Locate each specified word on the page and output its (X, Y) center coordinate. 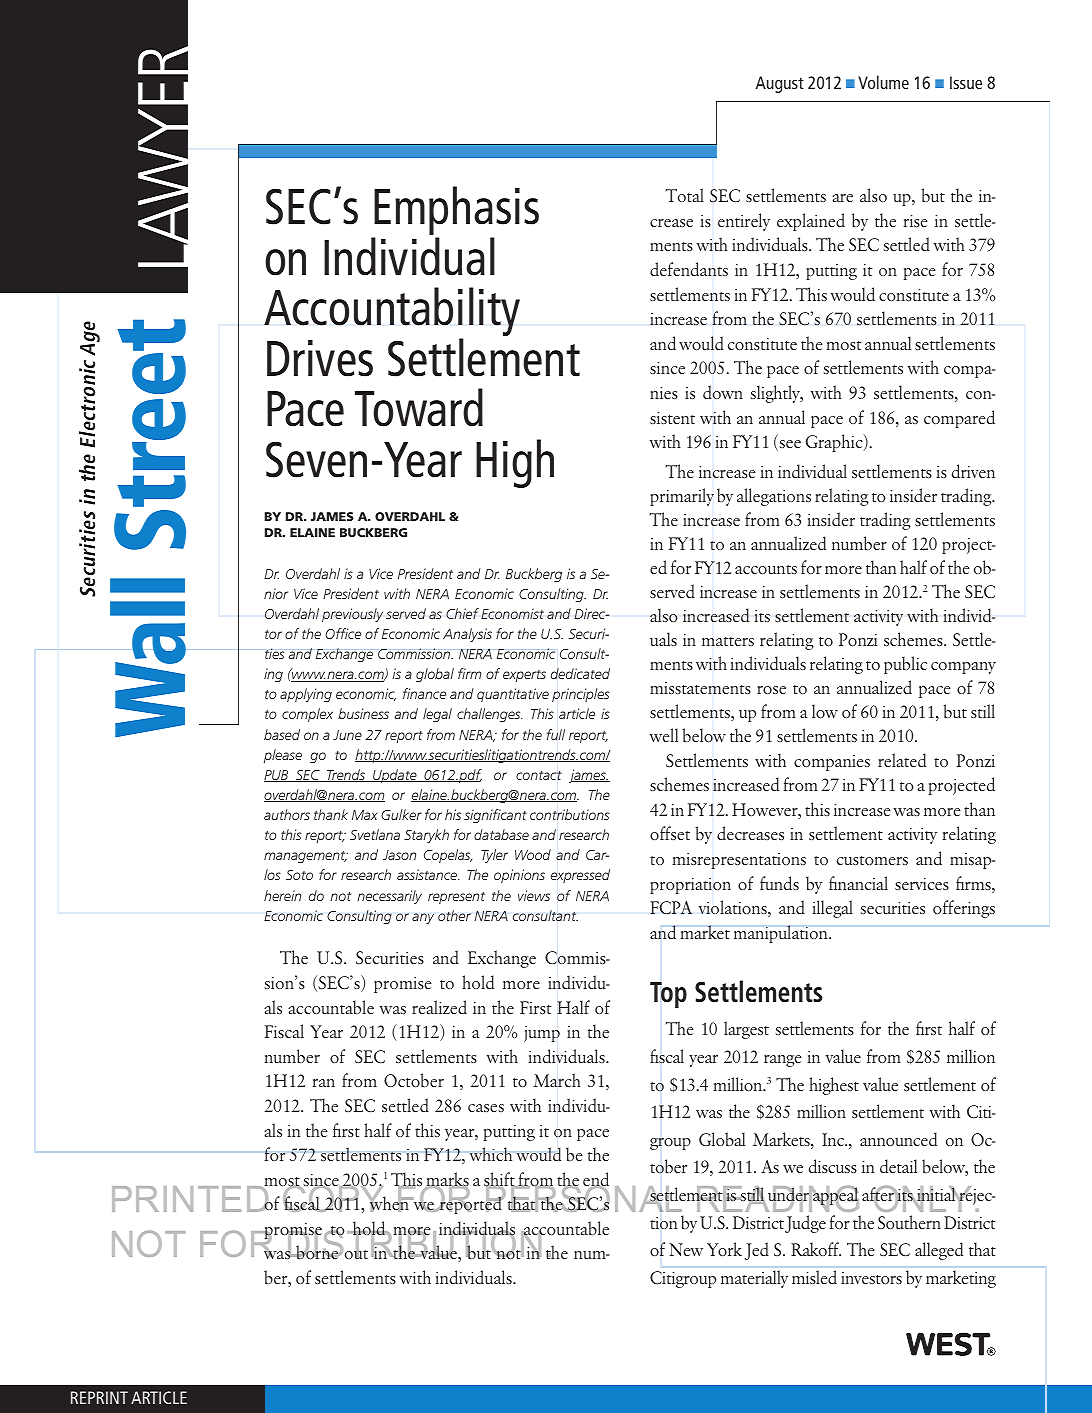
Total (685, 195)
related (902, 760)
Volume (883, 82)
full (556, 734)
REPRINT (99, 1397)
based (282, 734)
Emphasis (455, 212)
